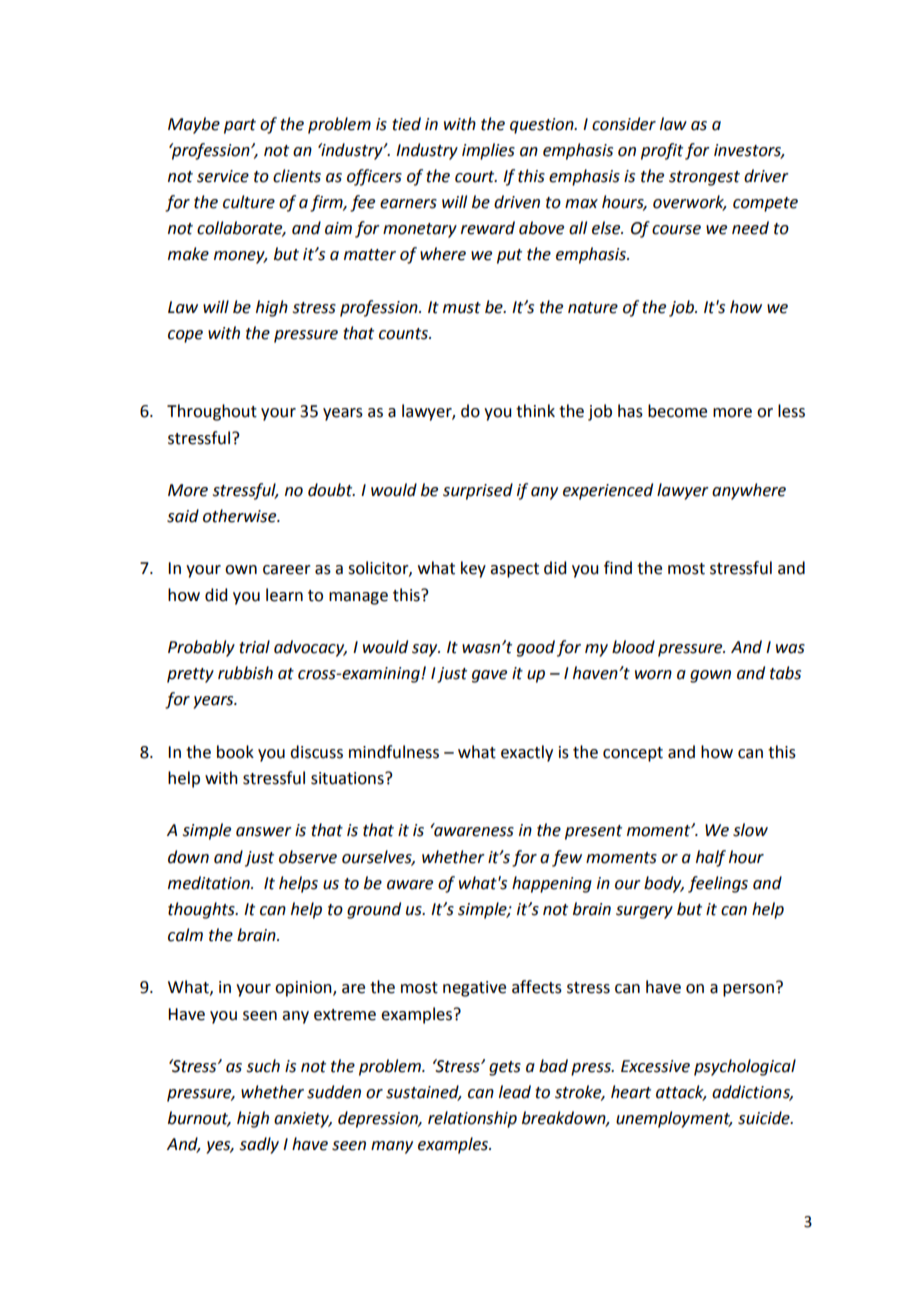  Describe the element at coordinates (718, 884) in the document. I see `feelings` at that location.
